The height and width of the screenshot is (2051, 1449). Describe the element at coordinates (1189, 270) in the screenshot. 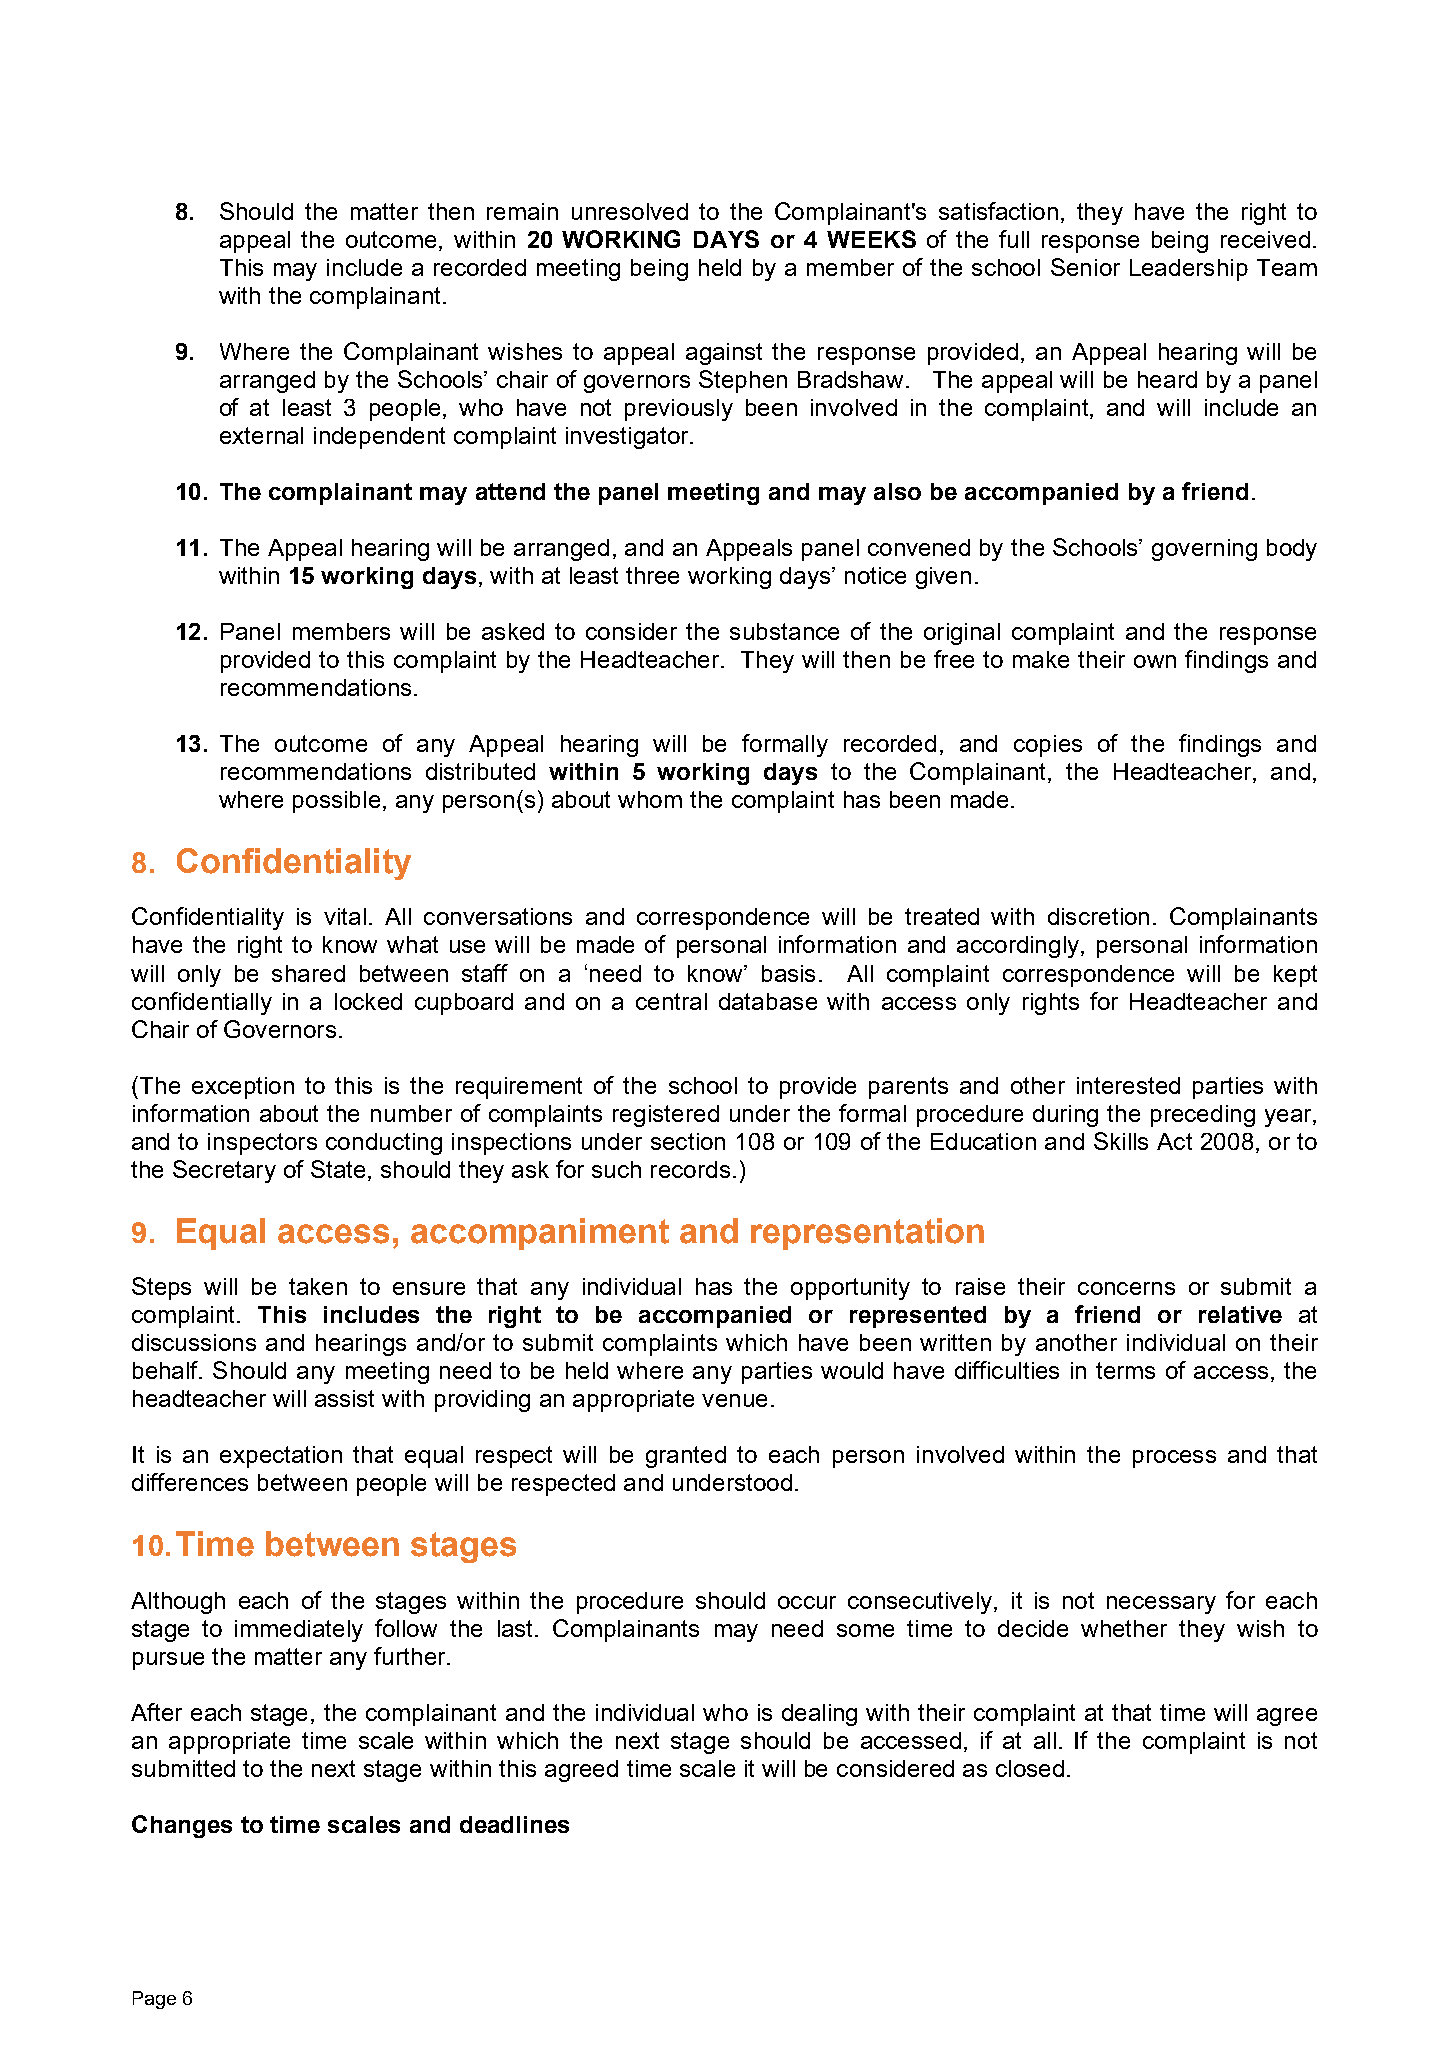

I see `Leadership` at that location.
